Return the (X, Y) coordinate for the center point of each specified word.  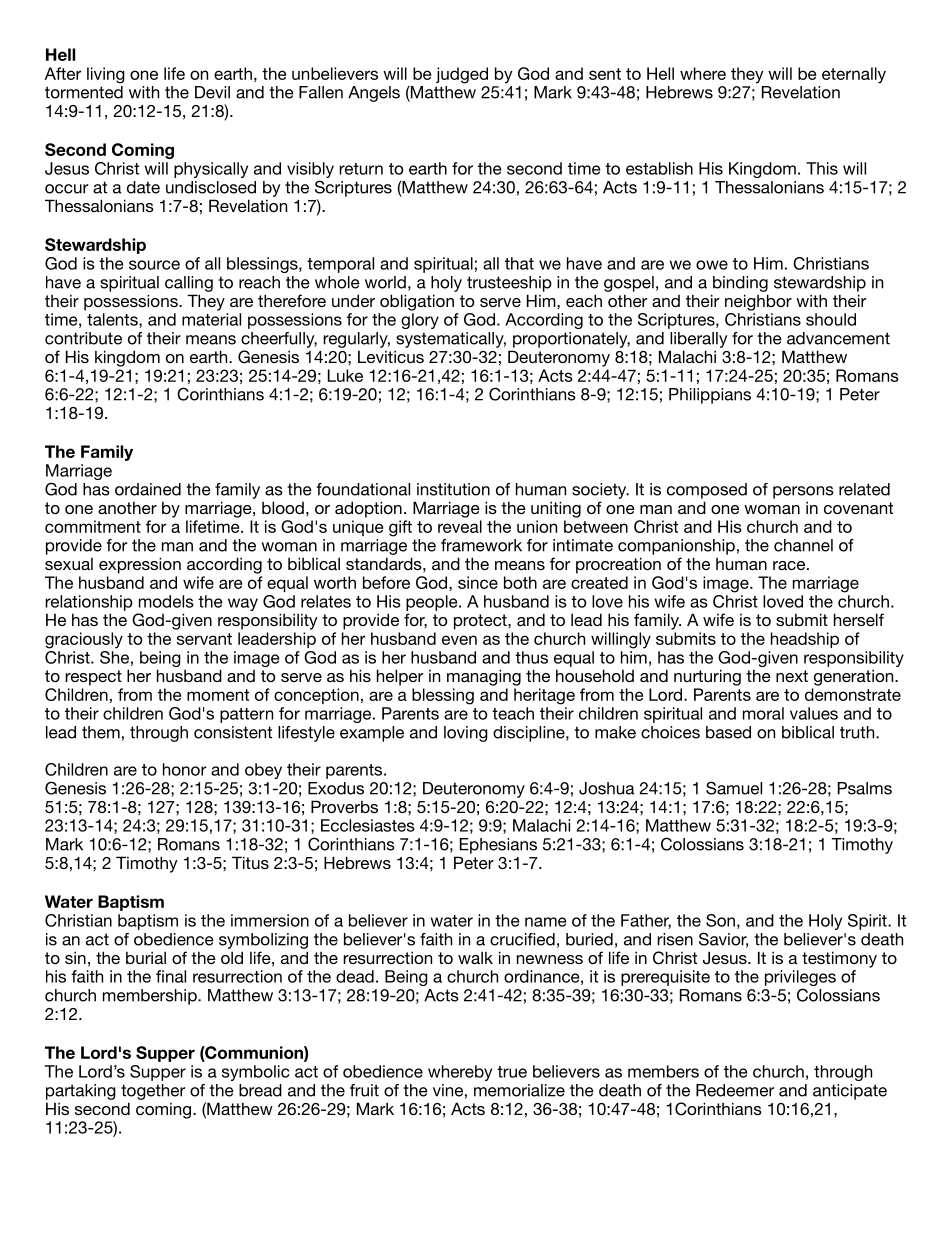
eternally (854, 75)
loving (466, 734)
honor (185, 769)
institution (453, 489)
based (728, 732)
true (512, 1072)
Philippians (710, 396)
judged (462, 75)
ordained (148, 489)
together (153, 1092)
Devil (212, 92)
